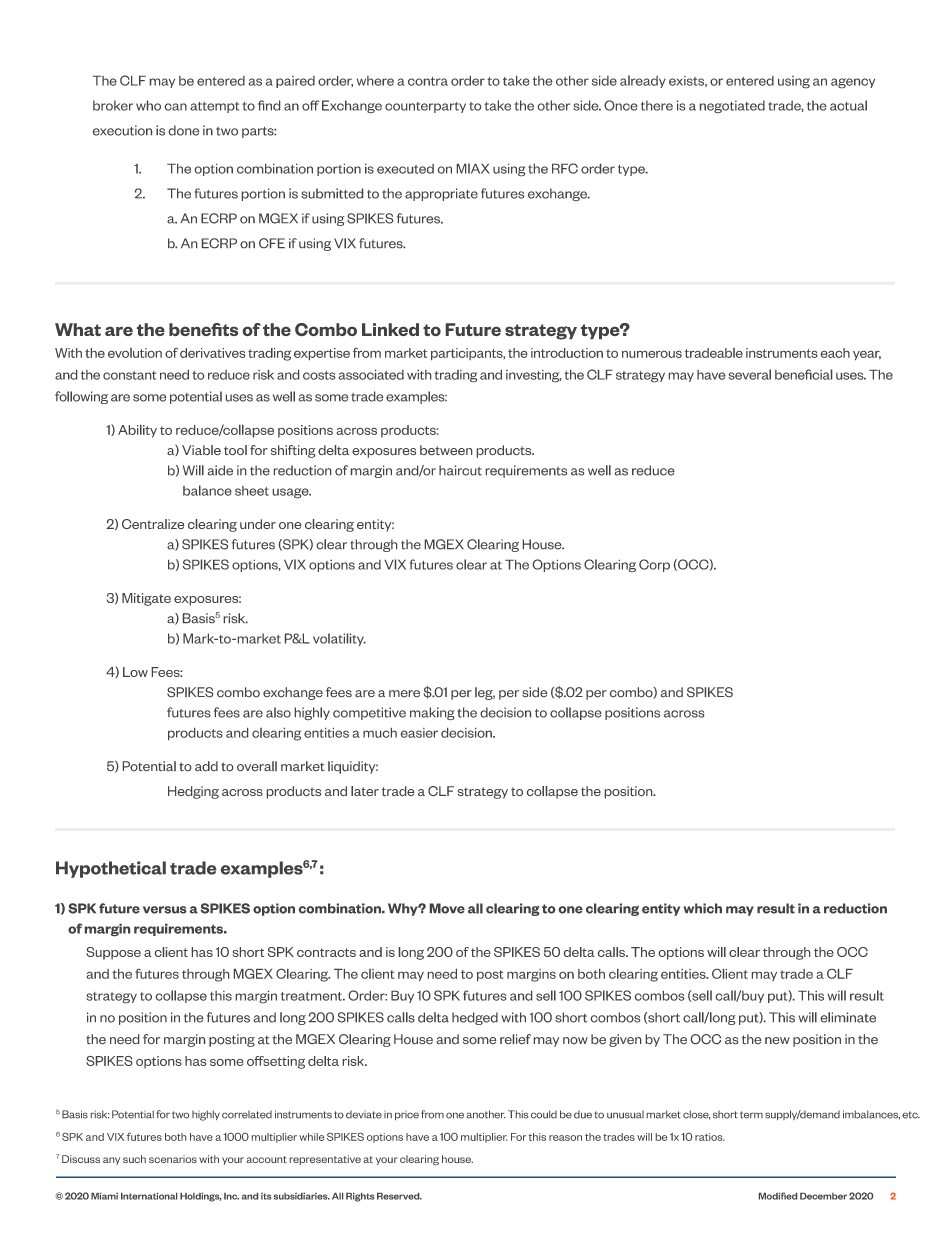  I want to click on Move, so click(447, 908).
